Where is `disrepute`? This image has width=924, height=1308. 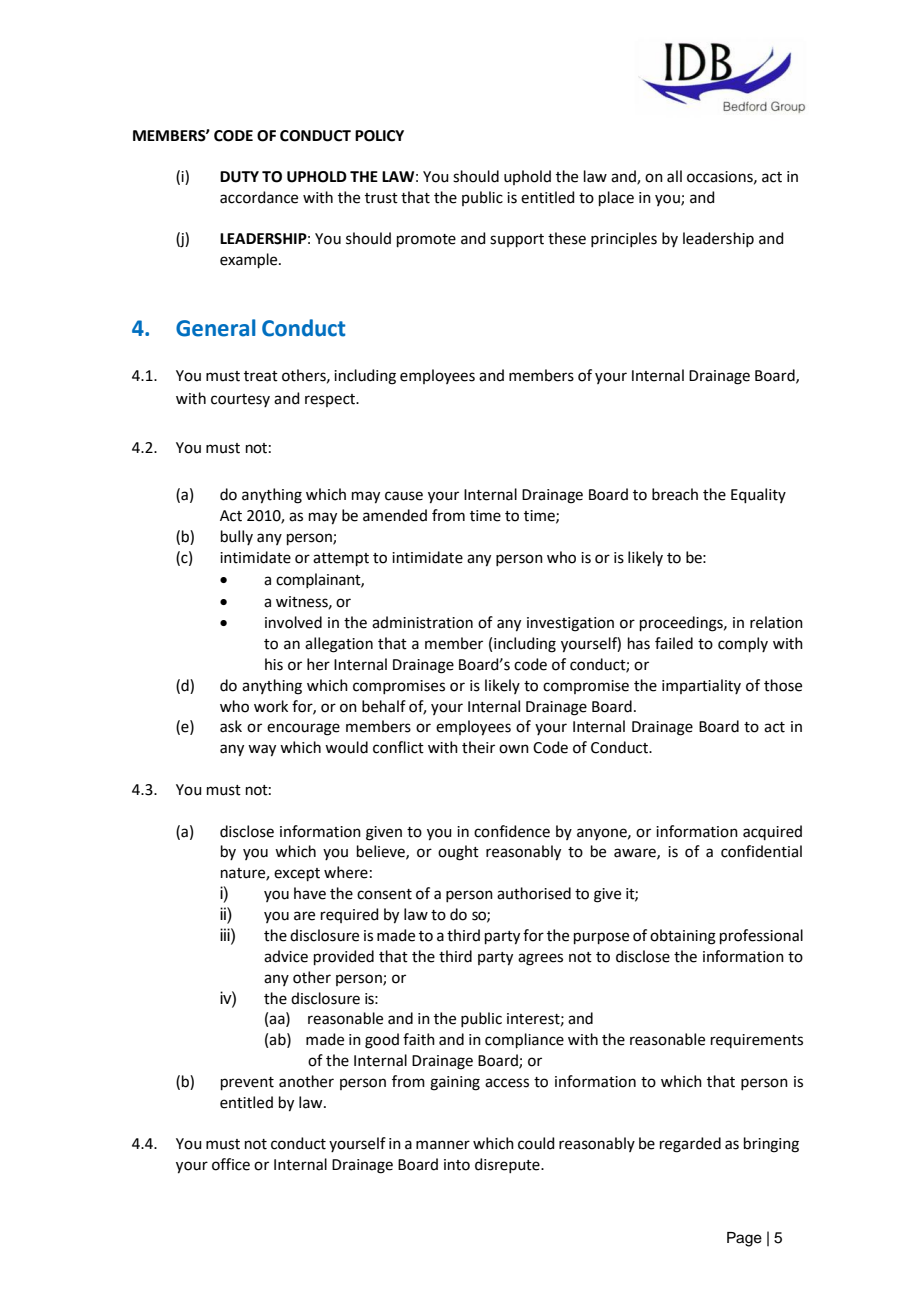
disrepute is located at coordinates (508, 1165).
